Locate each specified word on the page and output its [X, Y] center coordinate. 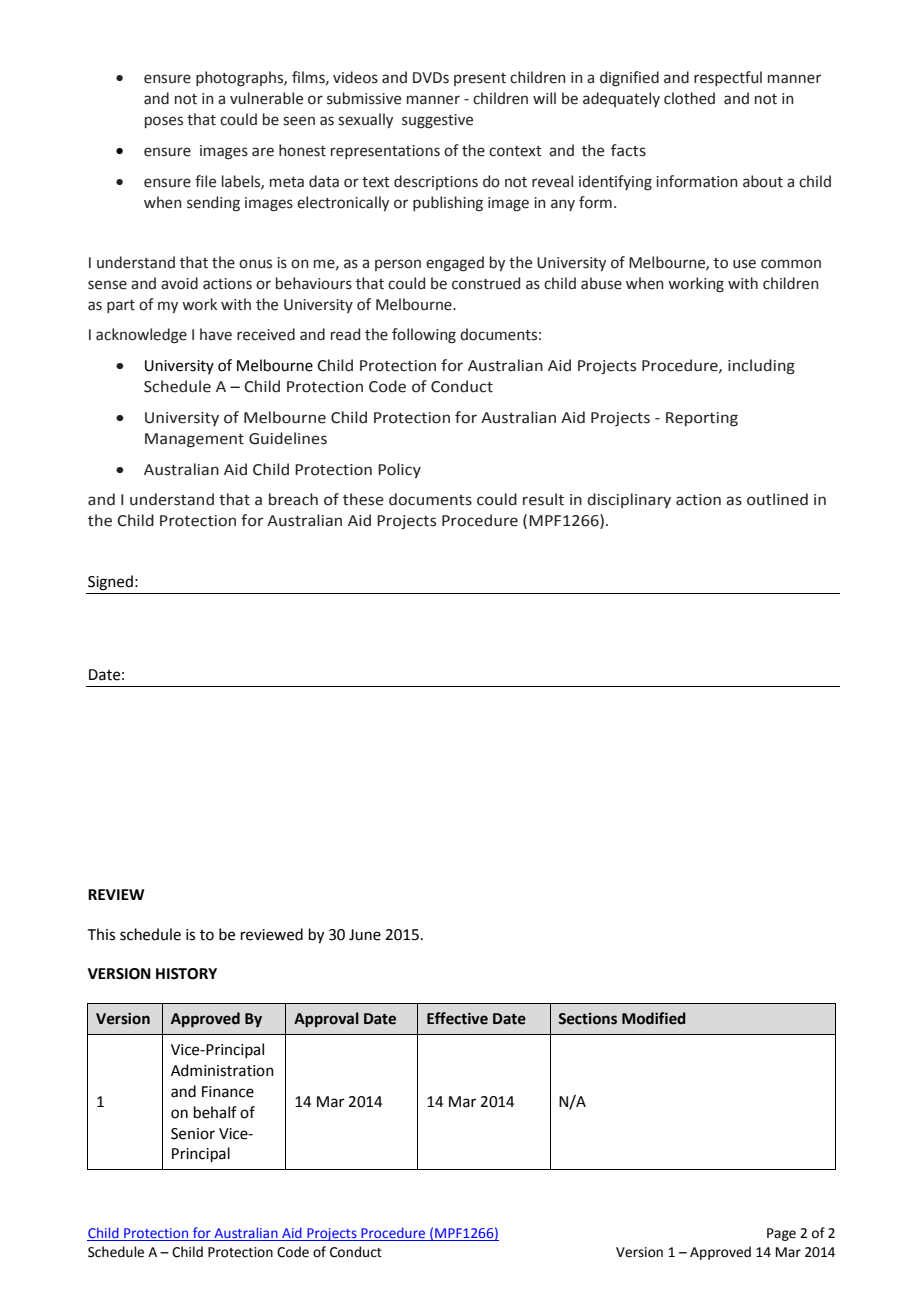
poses [164, 122]
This [101, 934]
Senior [193, 1134]
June [365, 935]
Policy [399, 470]
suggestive [437, 121]
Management [194, 440]
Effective [457, 1018]
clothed [689, 98]
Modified [654, 1018]
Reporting [702, 419]
